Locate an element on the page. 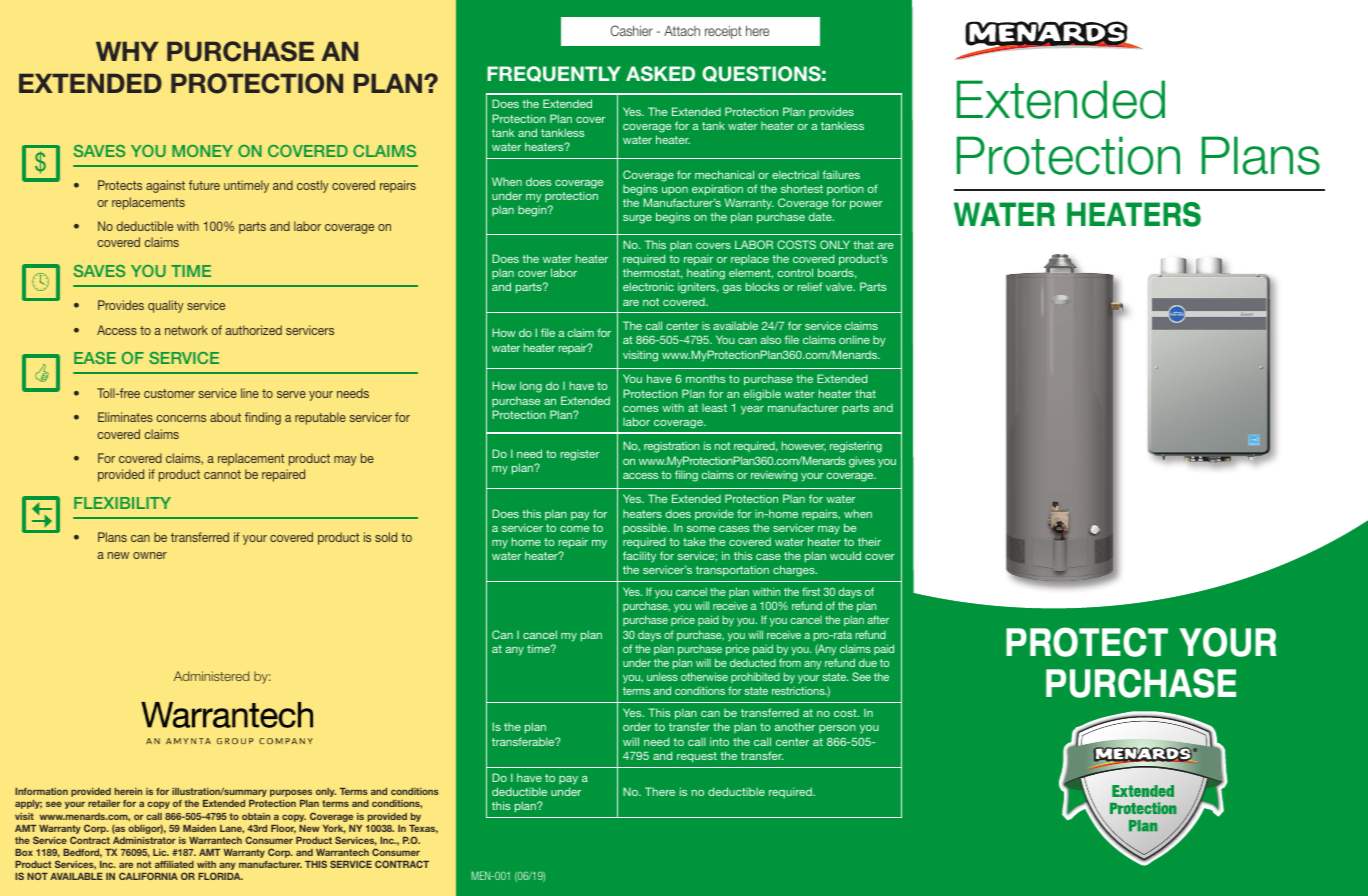 The width and height of the page is (1368, 896). WHY is located at coordinates (127, 51).
